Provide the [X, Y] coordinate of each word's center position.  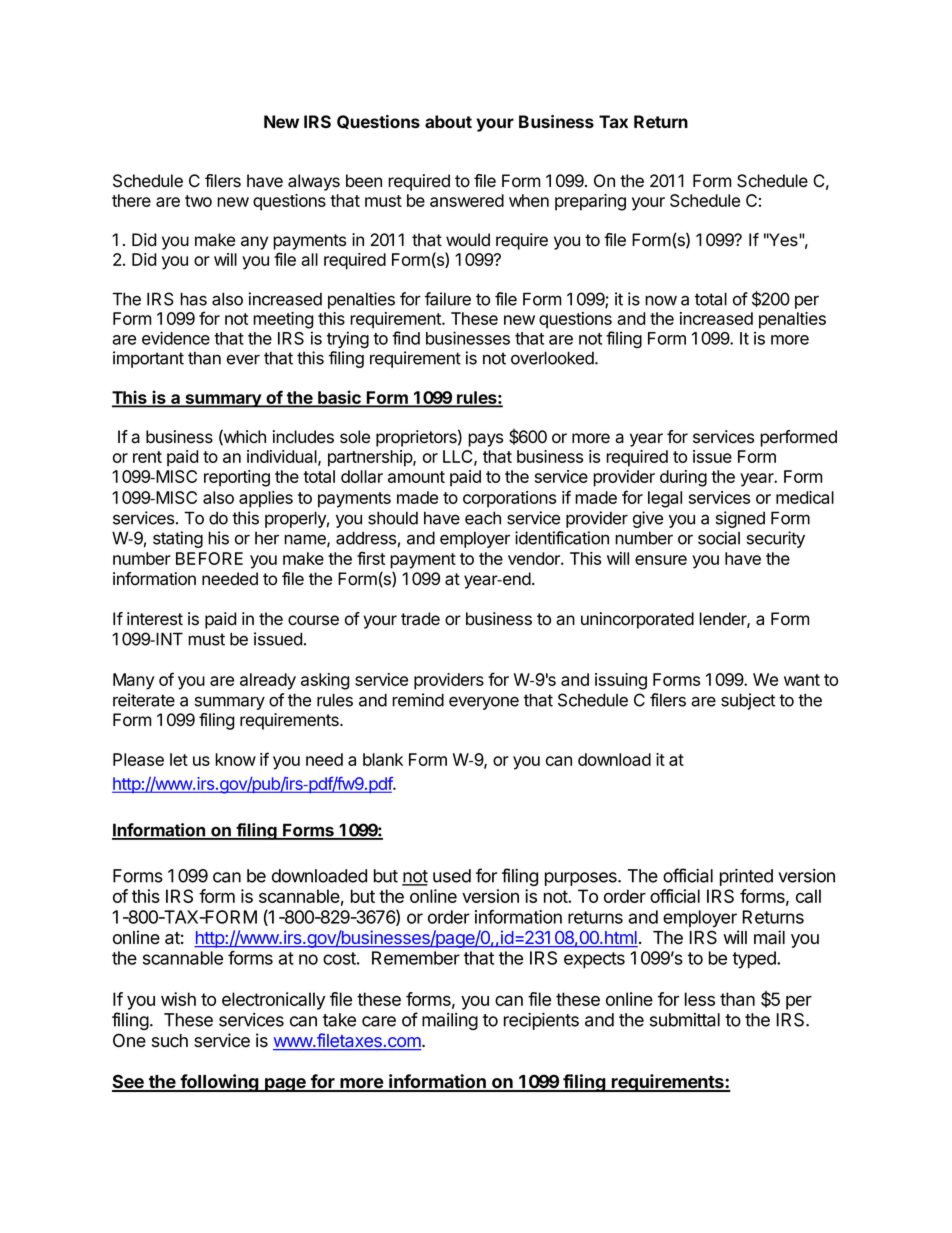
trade [420, 619]
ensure [661, 560]
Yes [783, 240]
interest [155, 619]
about [448, 121]
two [198, 201]
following [219, 1083]
